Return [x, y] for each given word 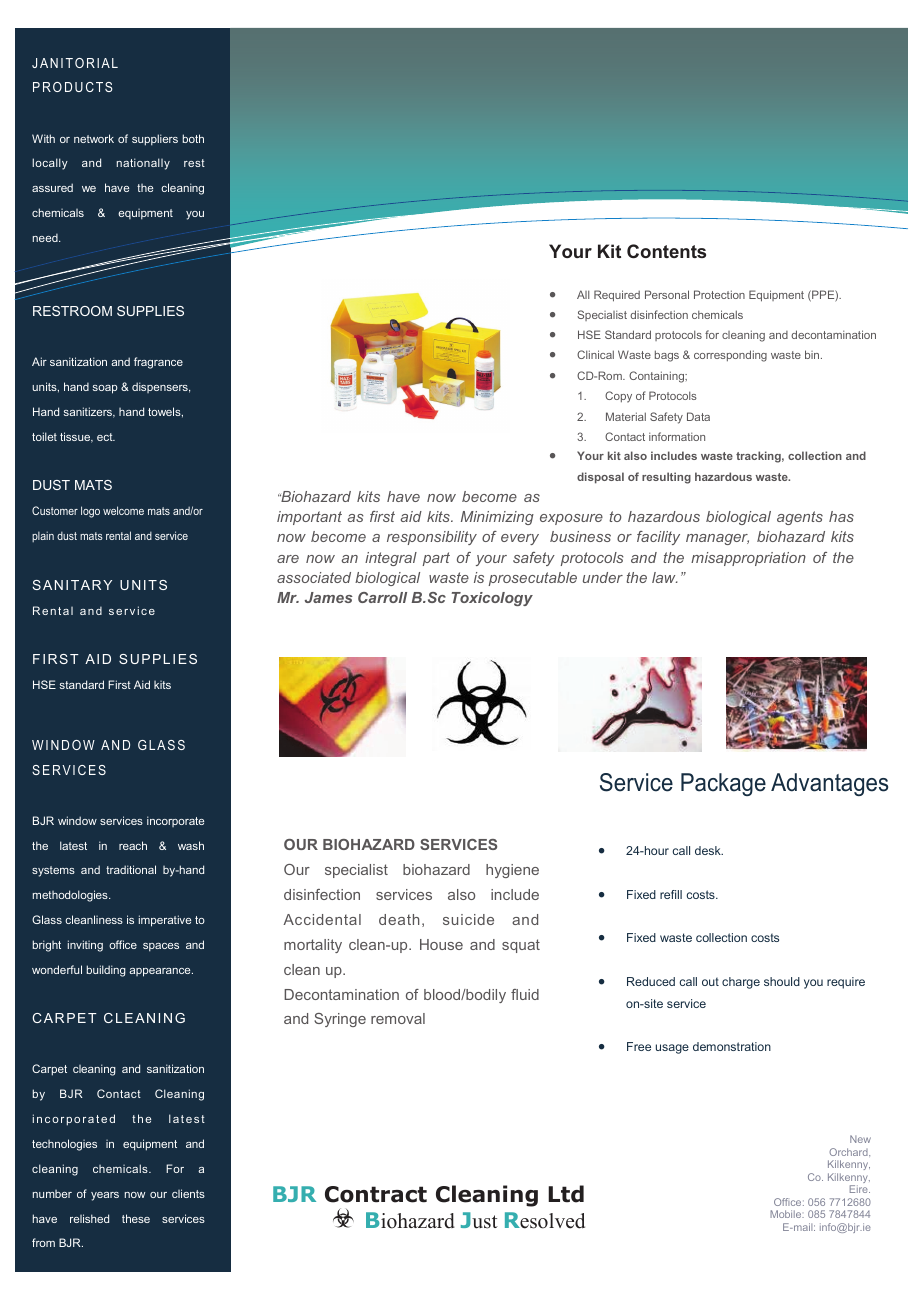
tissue [76, 437]
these [136, 1218]
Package [723, 784]
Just [479, 1220]
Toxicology [492, 599]
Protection [719, 294]
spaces [161, 947]
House [441, 944]
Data [698, 416]
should [782, 981]
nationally [143, 164]
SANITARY [72, 585]
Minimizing [497, 518]
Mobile [787, 1214]
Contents [666, 251]
